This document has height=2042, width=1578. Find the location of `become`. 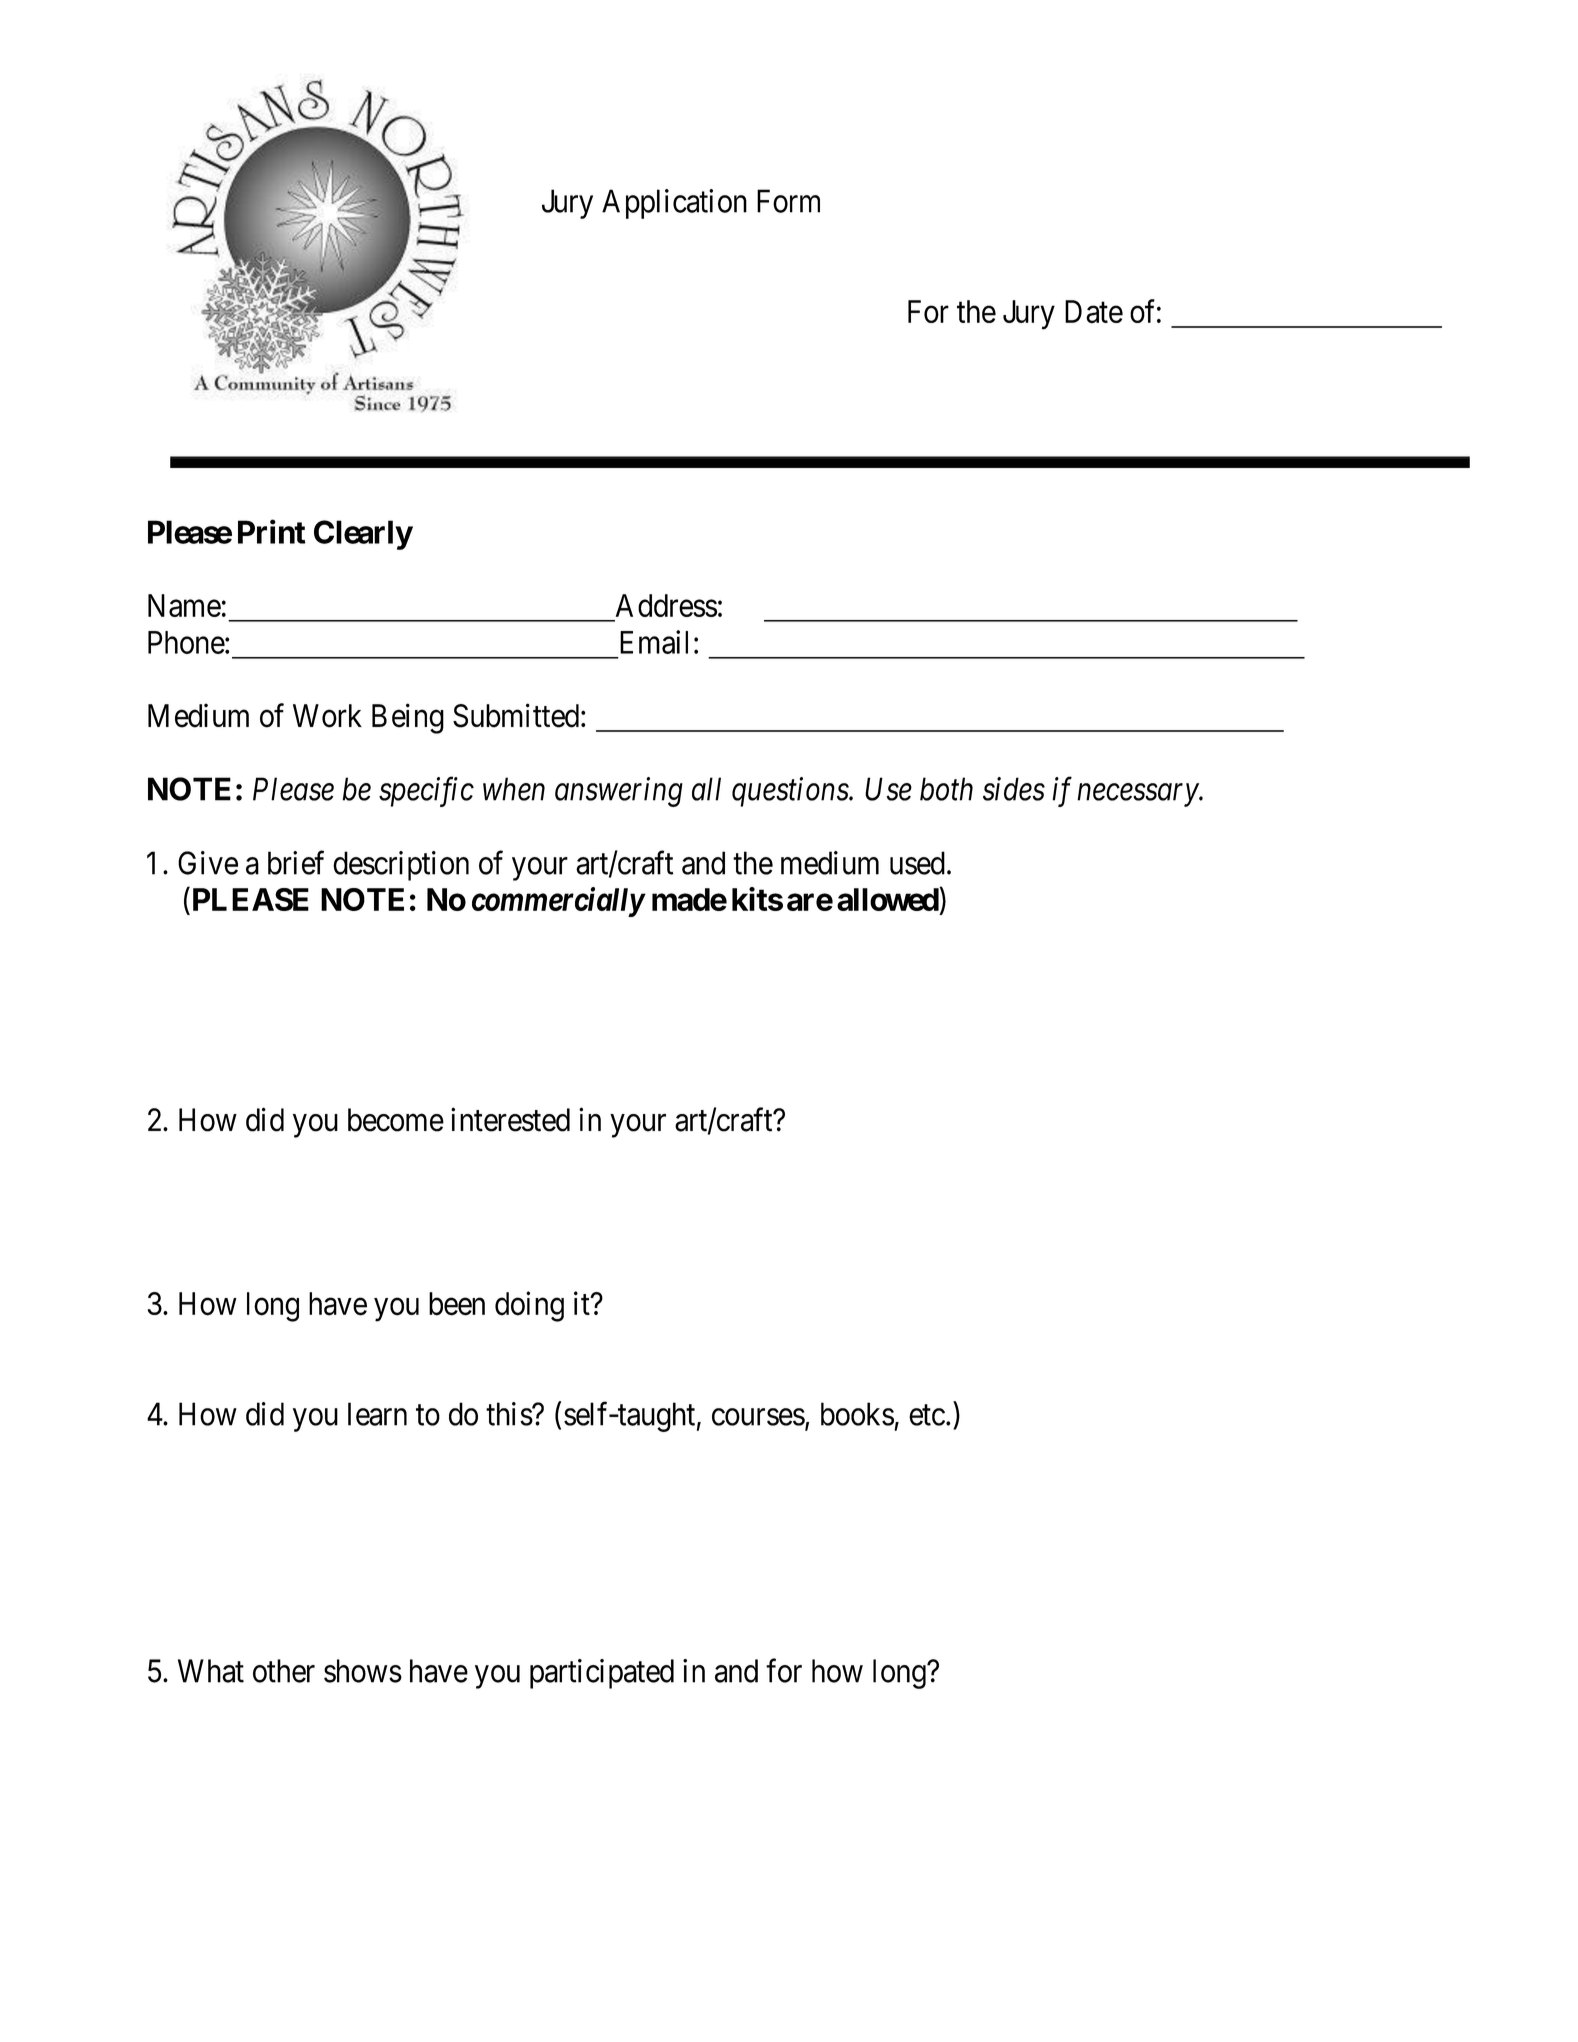

become is located at coordinates (396, 1120).
